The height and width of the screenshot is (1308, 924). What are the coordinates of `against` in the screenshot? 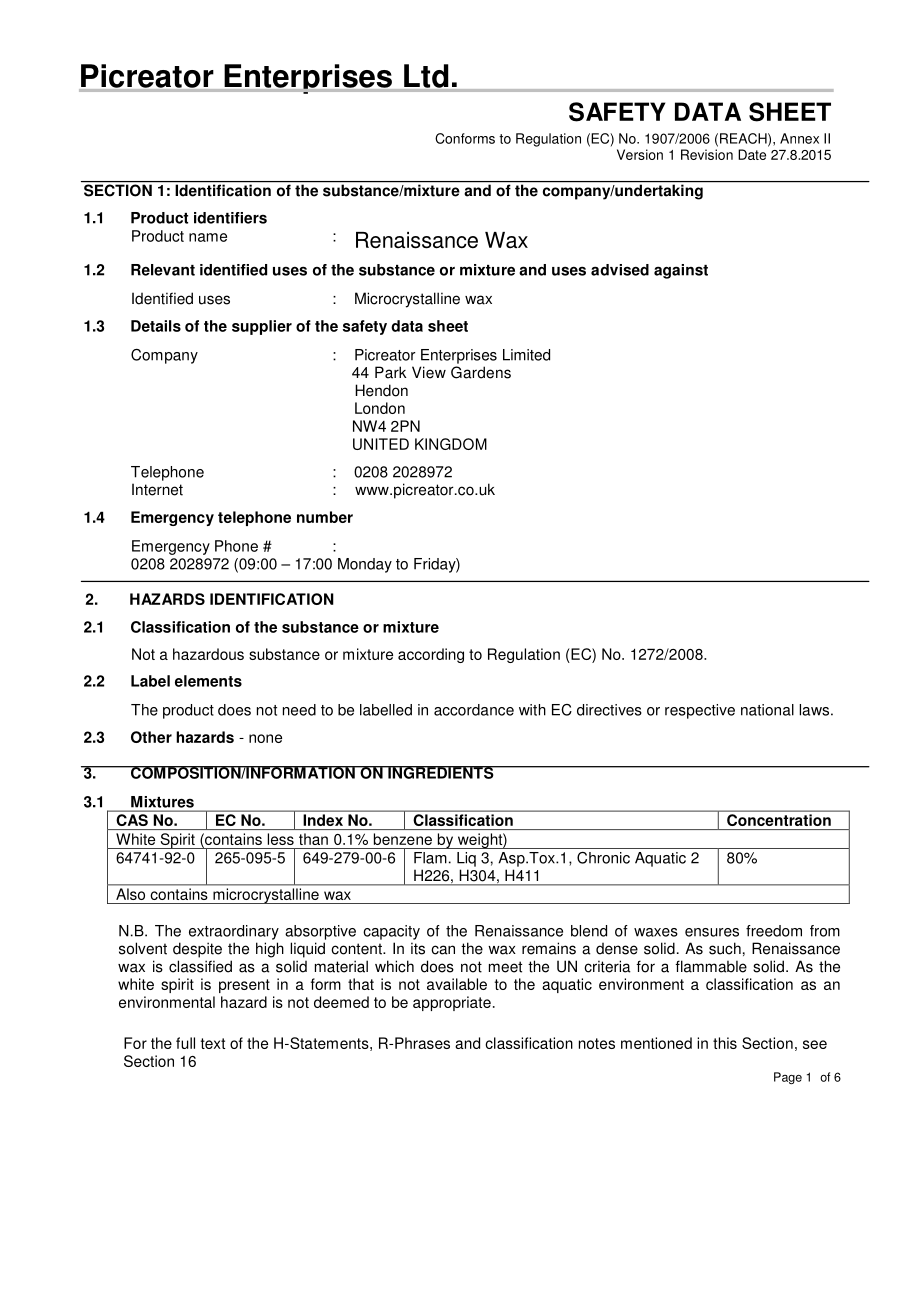 It's located at (681, 271).
